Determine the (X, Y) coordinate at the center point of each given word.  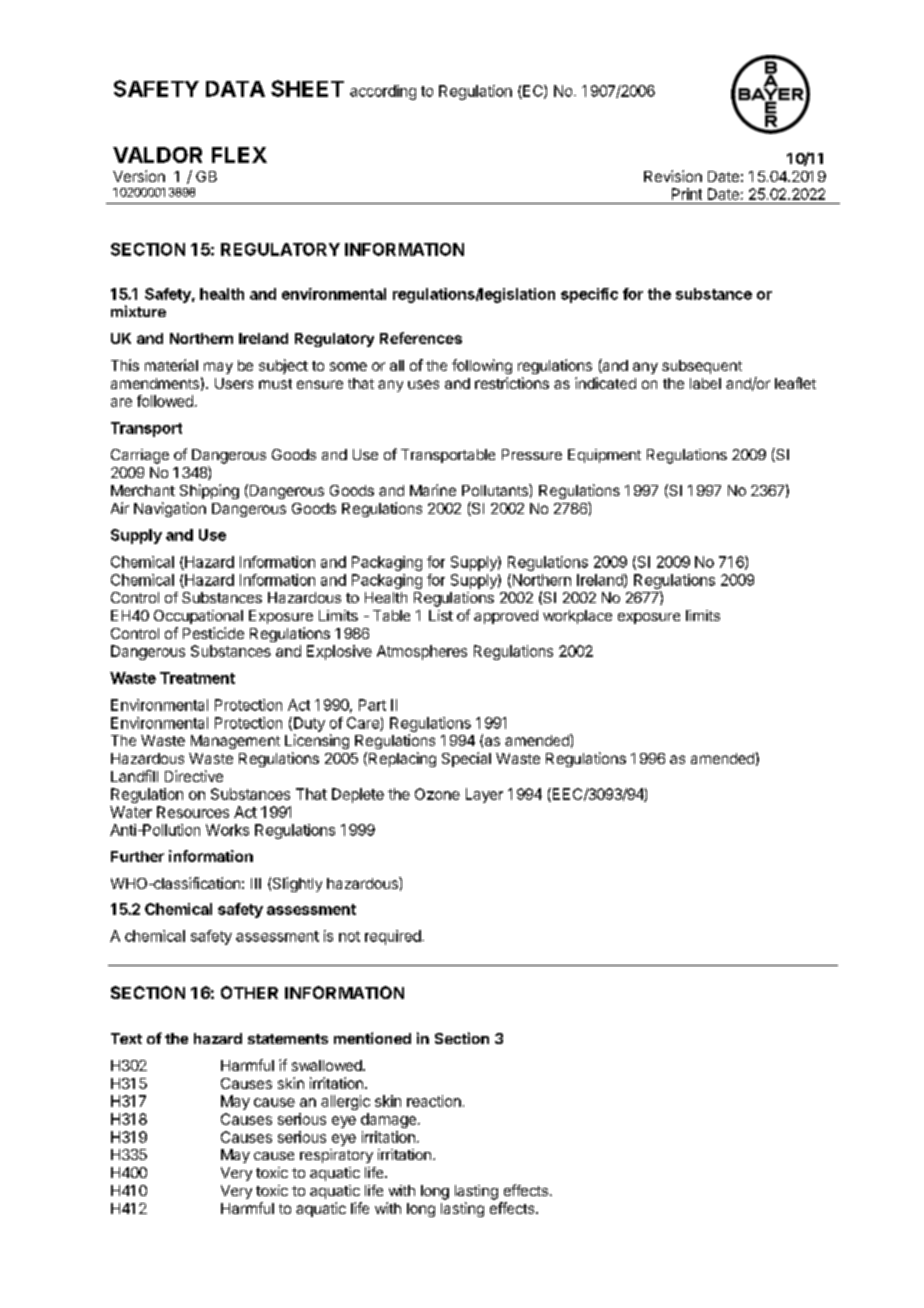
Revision (673, 176)
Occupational (198, 617)
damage (388, 1120)
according (383, 92)
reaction (434, 1101)
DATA (235, 89)
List (441, 615)
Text (126, 1038)
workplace (577, 617)
